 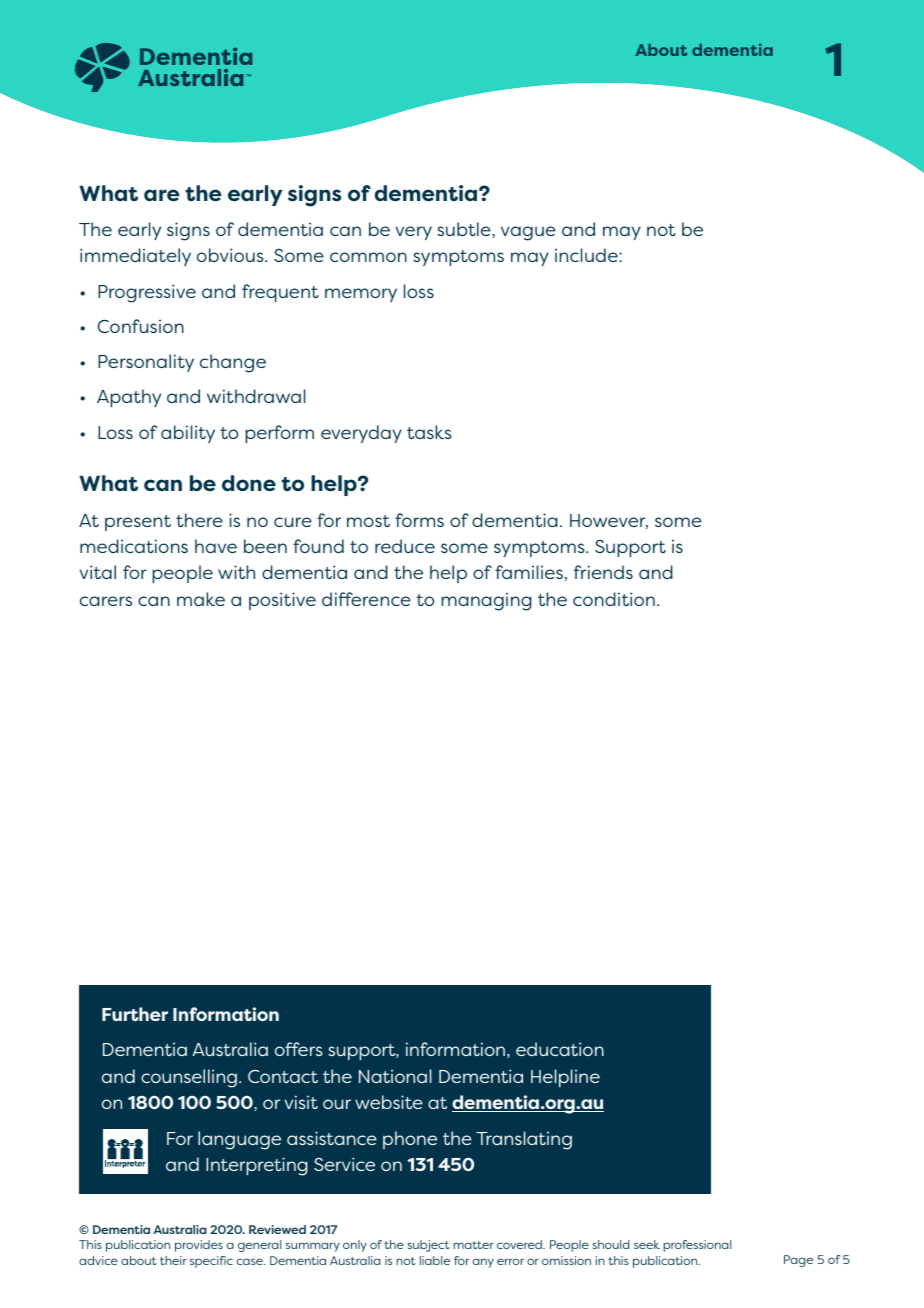 What do you see at coordinates (199, 1246) in the screenshot?
I see `provides` at bounding box center [199, 1246].
